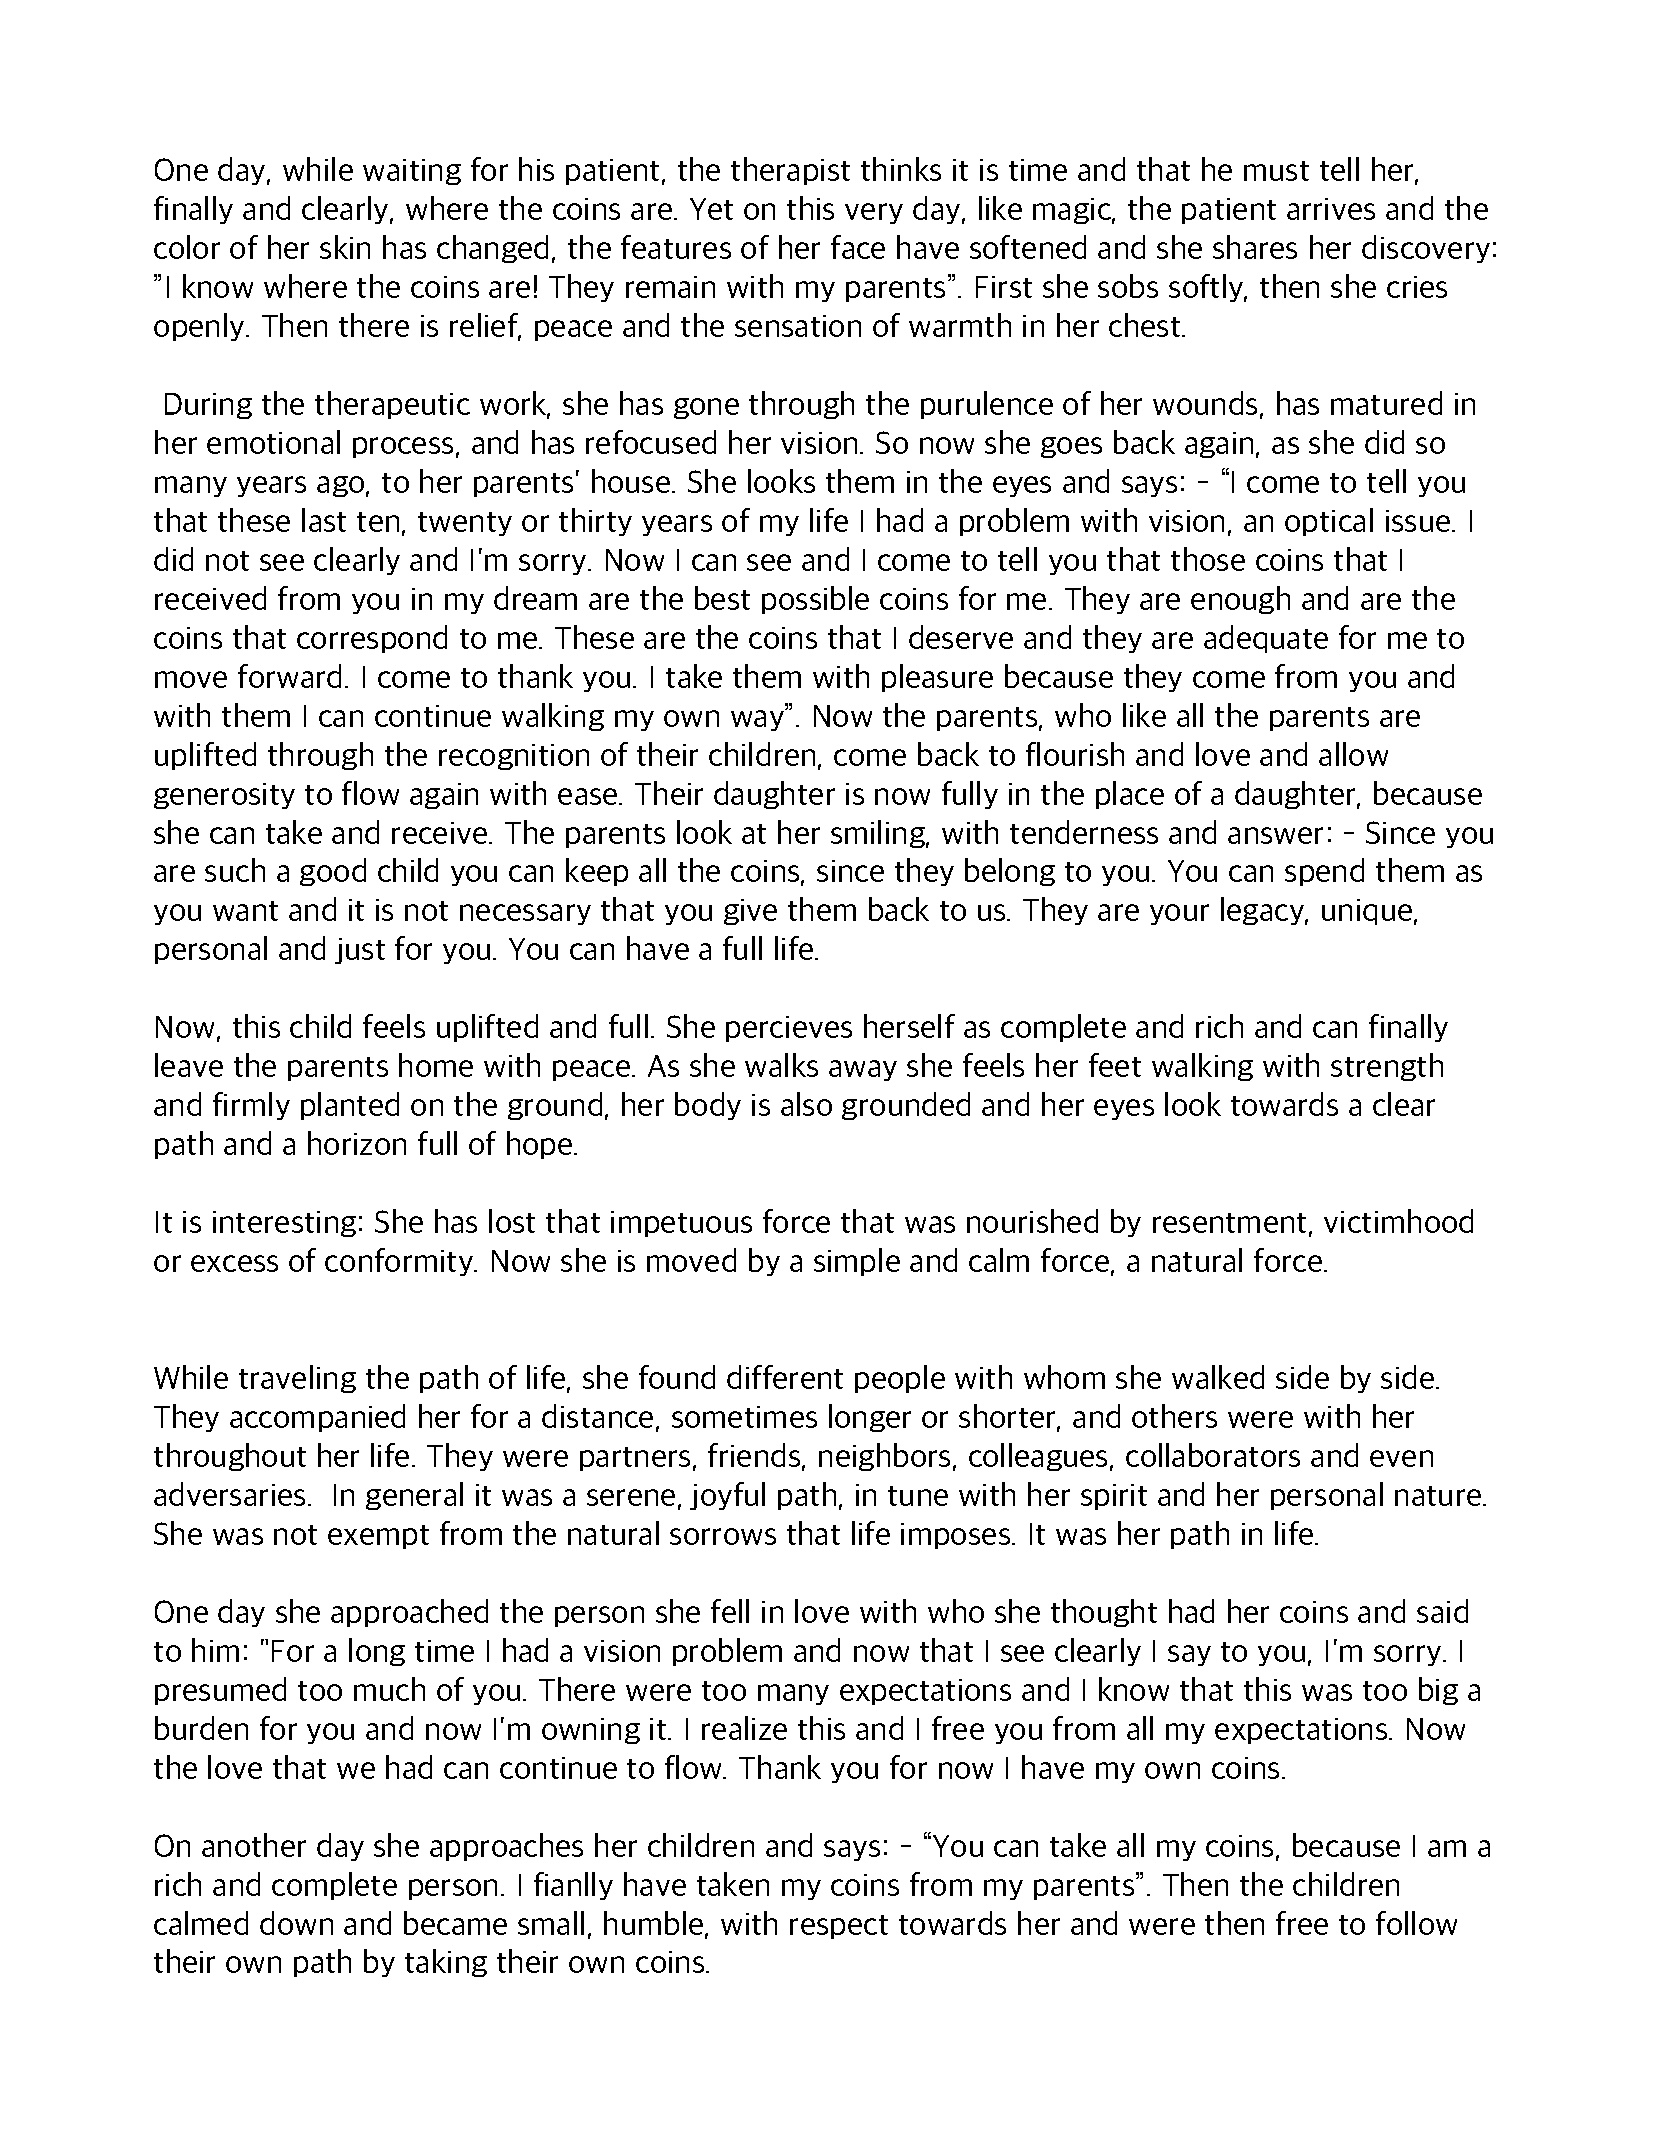  I want to click on follow, so click(1416, 1923).
